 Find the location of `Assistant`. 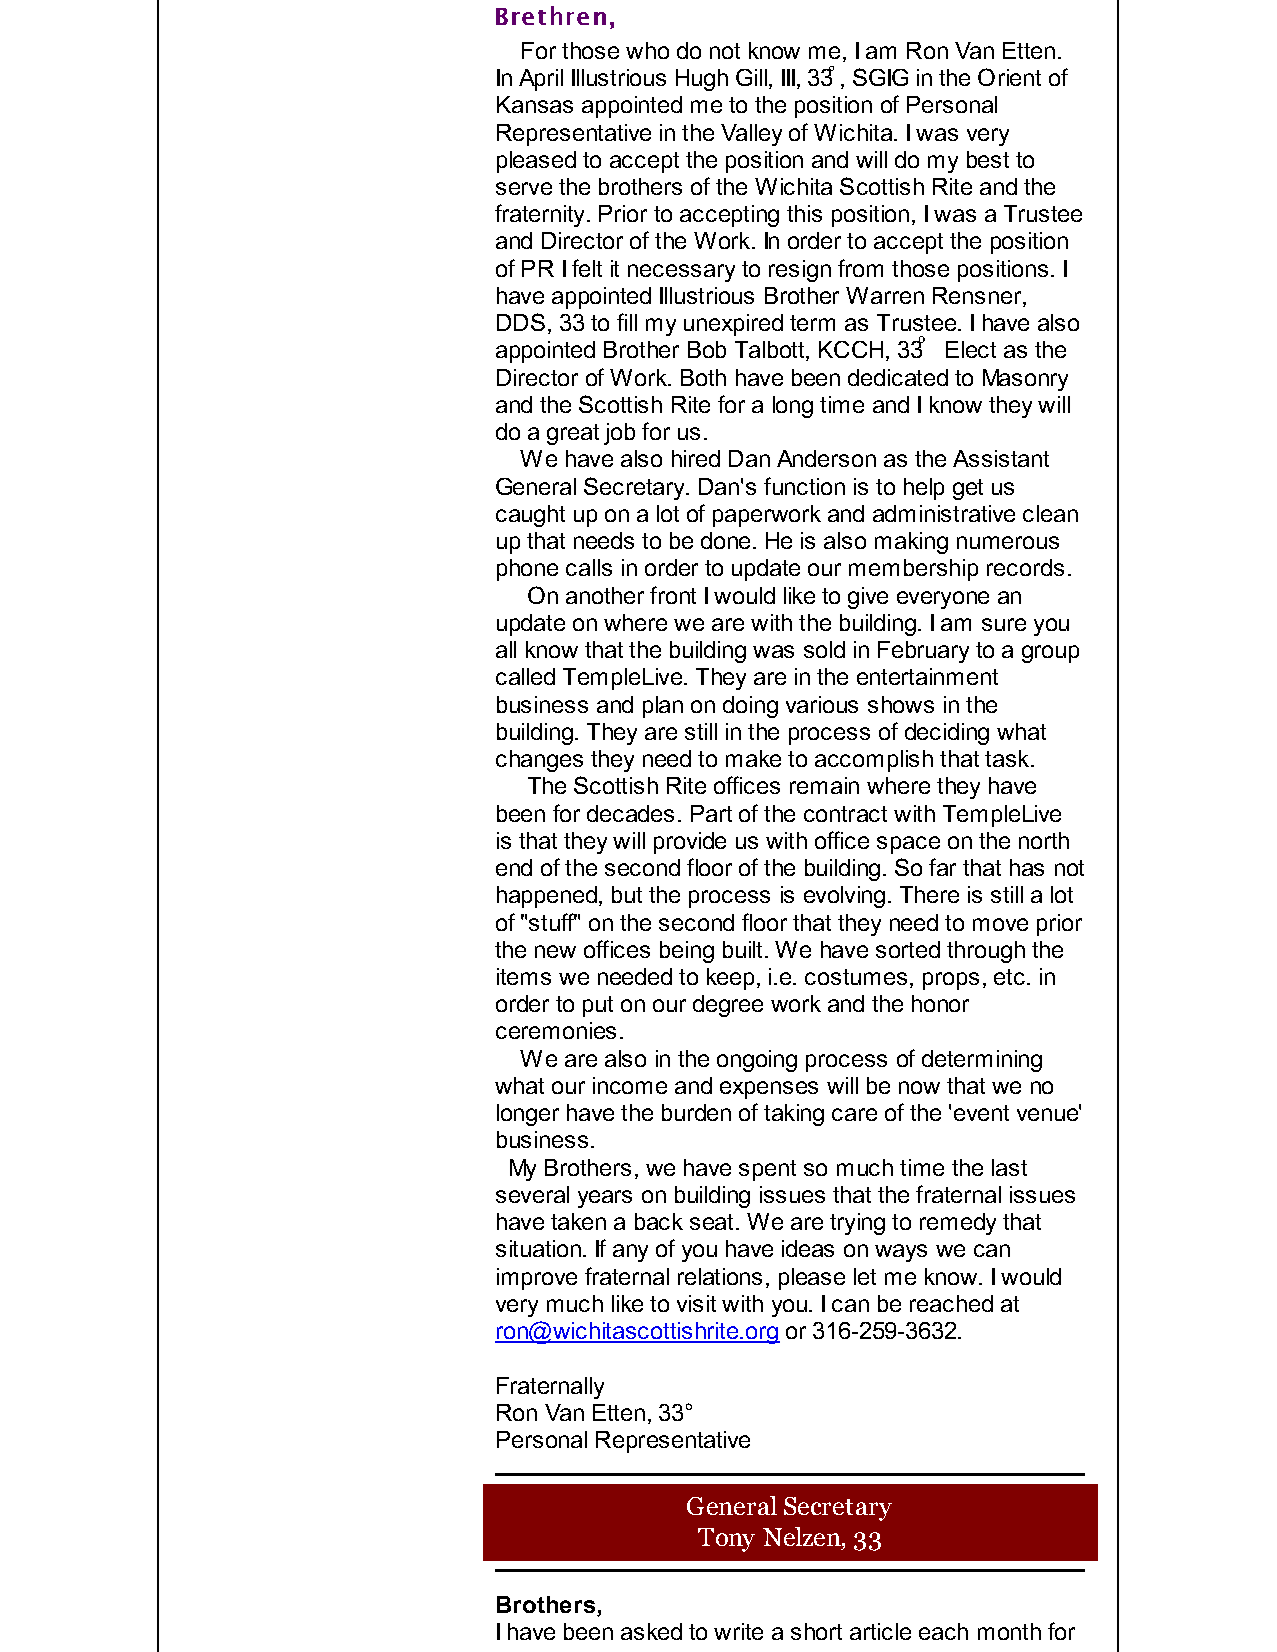

Assistant is located at coordinates (1001, 458).
